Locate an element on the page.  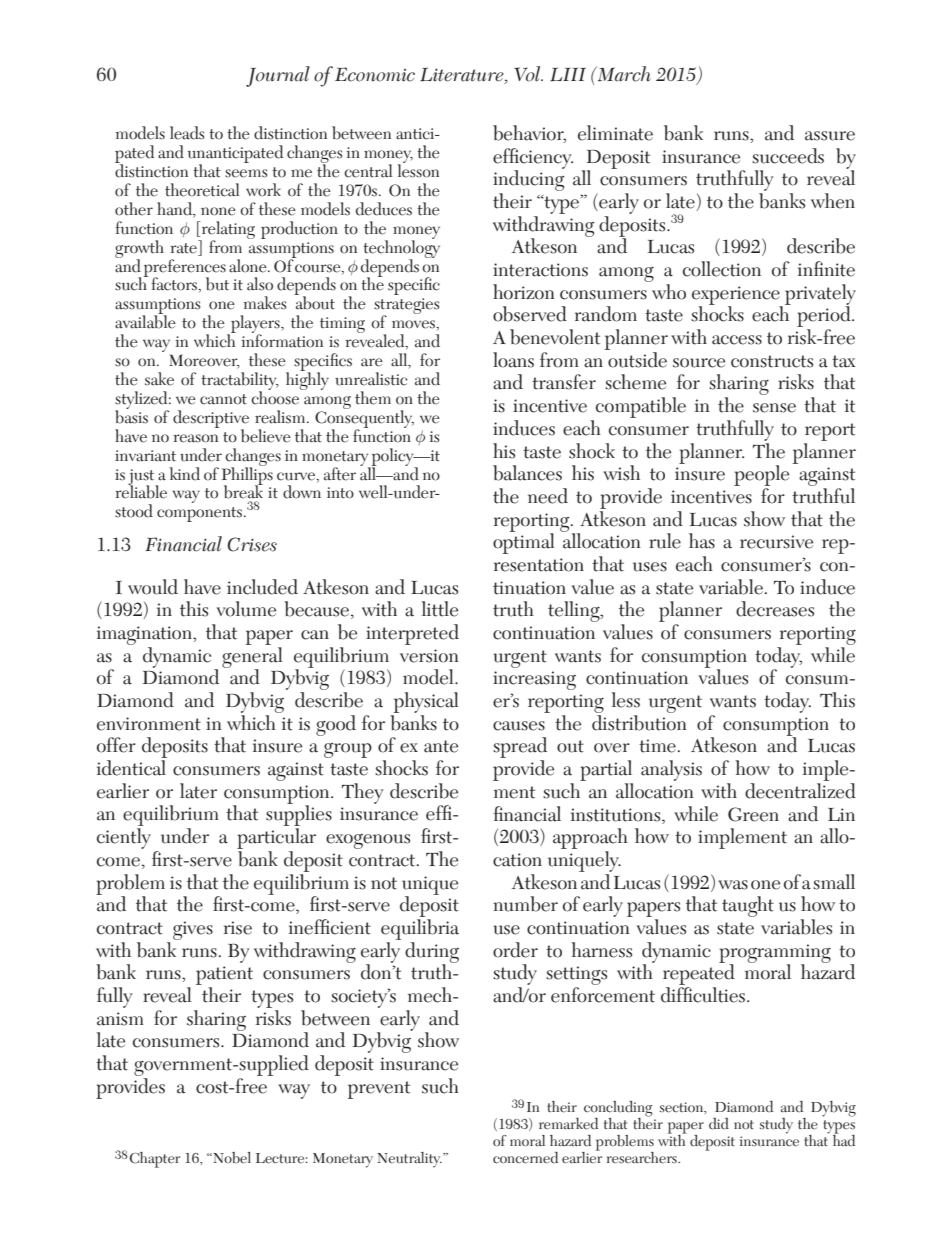
concerned is located at coordinates (525, 1158).
